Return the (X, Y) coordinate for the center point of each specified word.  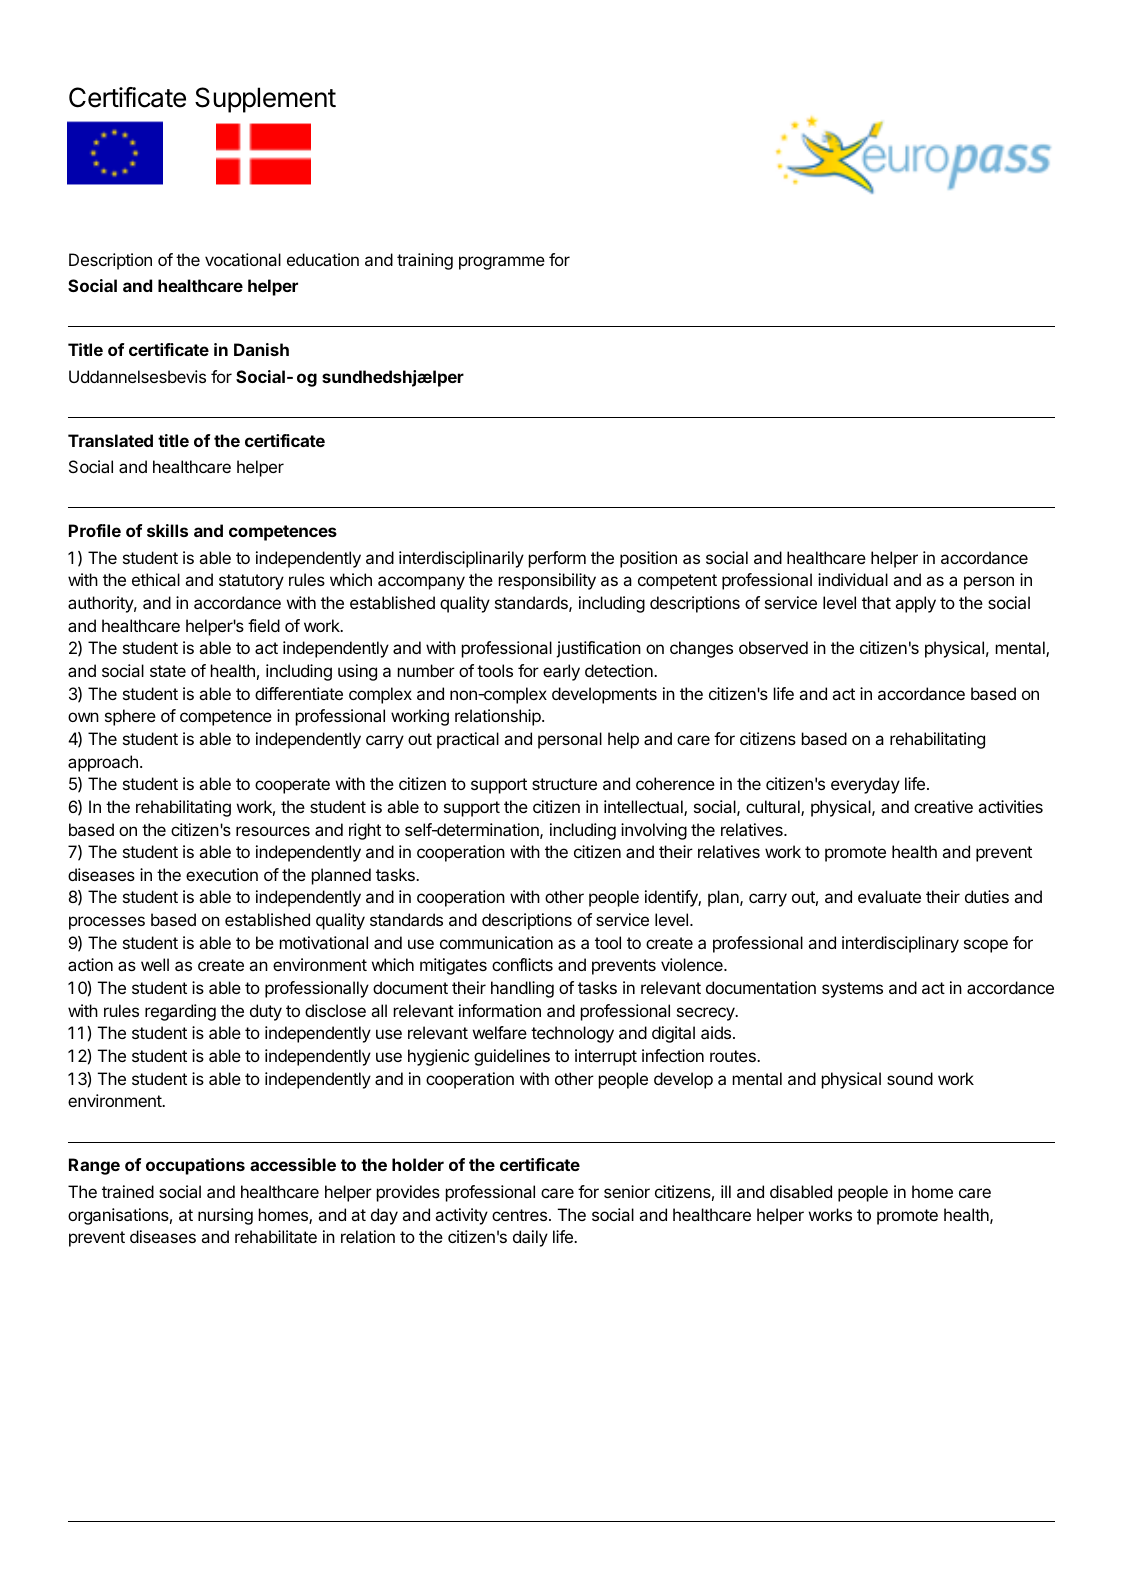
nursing (225, 1216)
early (561, 672)
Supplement (265, 100)
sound (910, 1078)
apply (915, 604)
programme (502, 263)
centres (519, 1215)
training (425, 261)
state (168, 671)
